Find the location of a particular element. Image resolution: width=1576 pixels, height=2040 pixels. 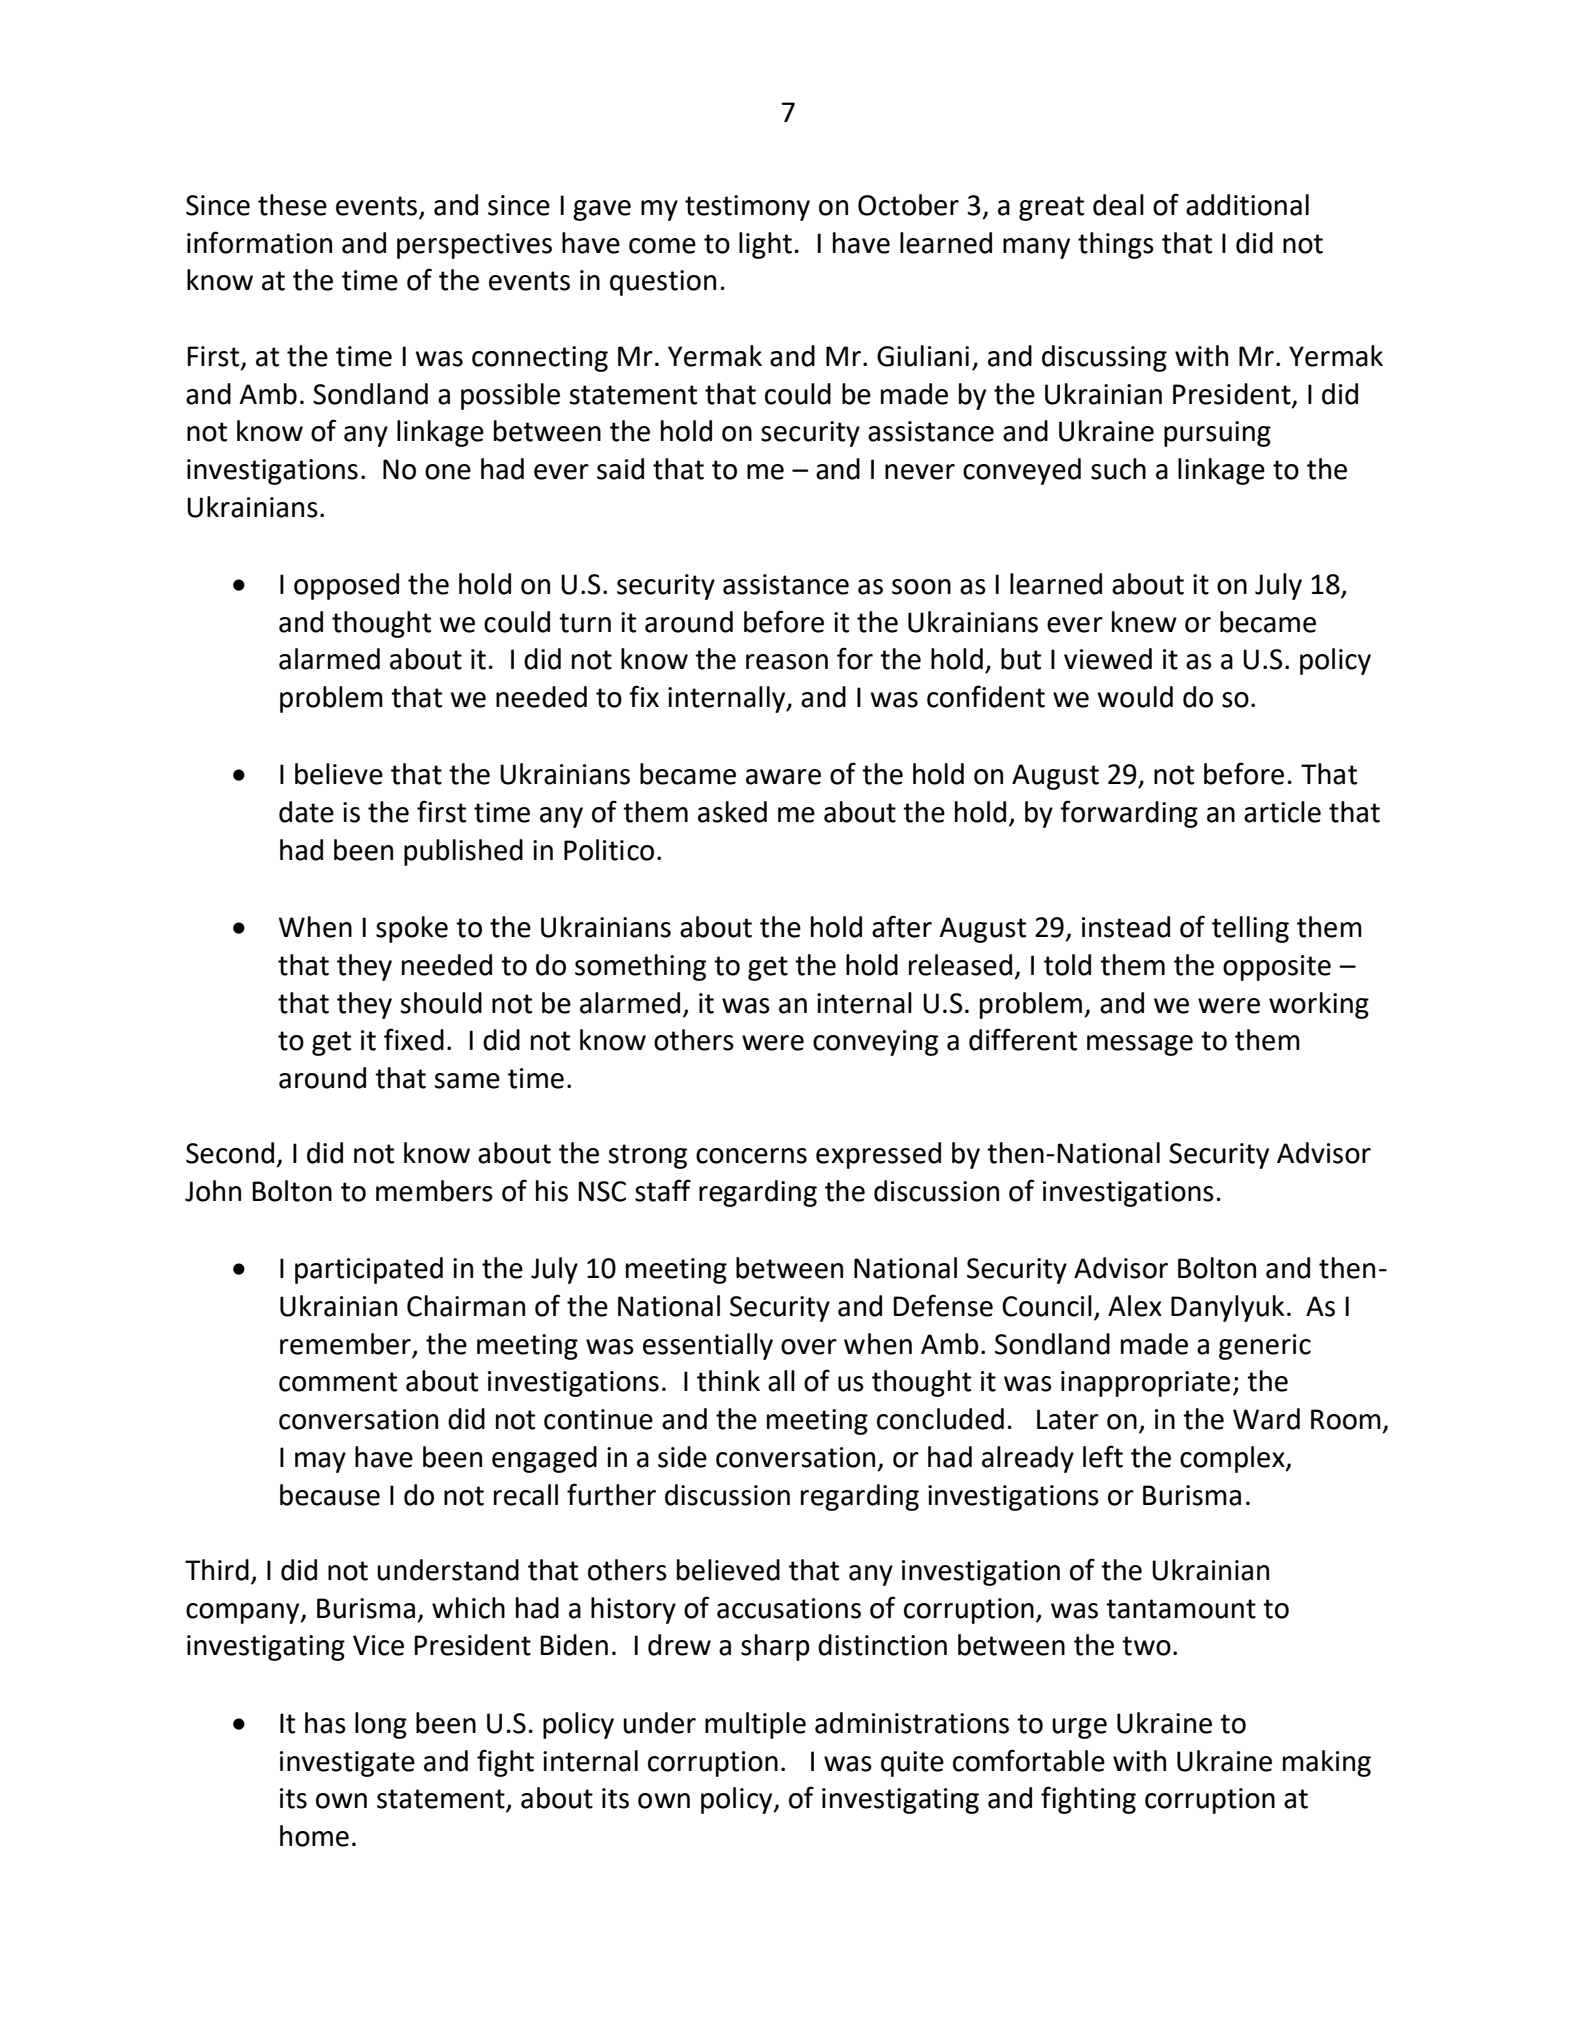

members is located at coordinates (434, 1191).
